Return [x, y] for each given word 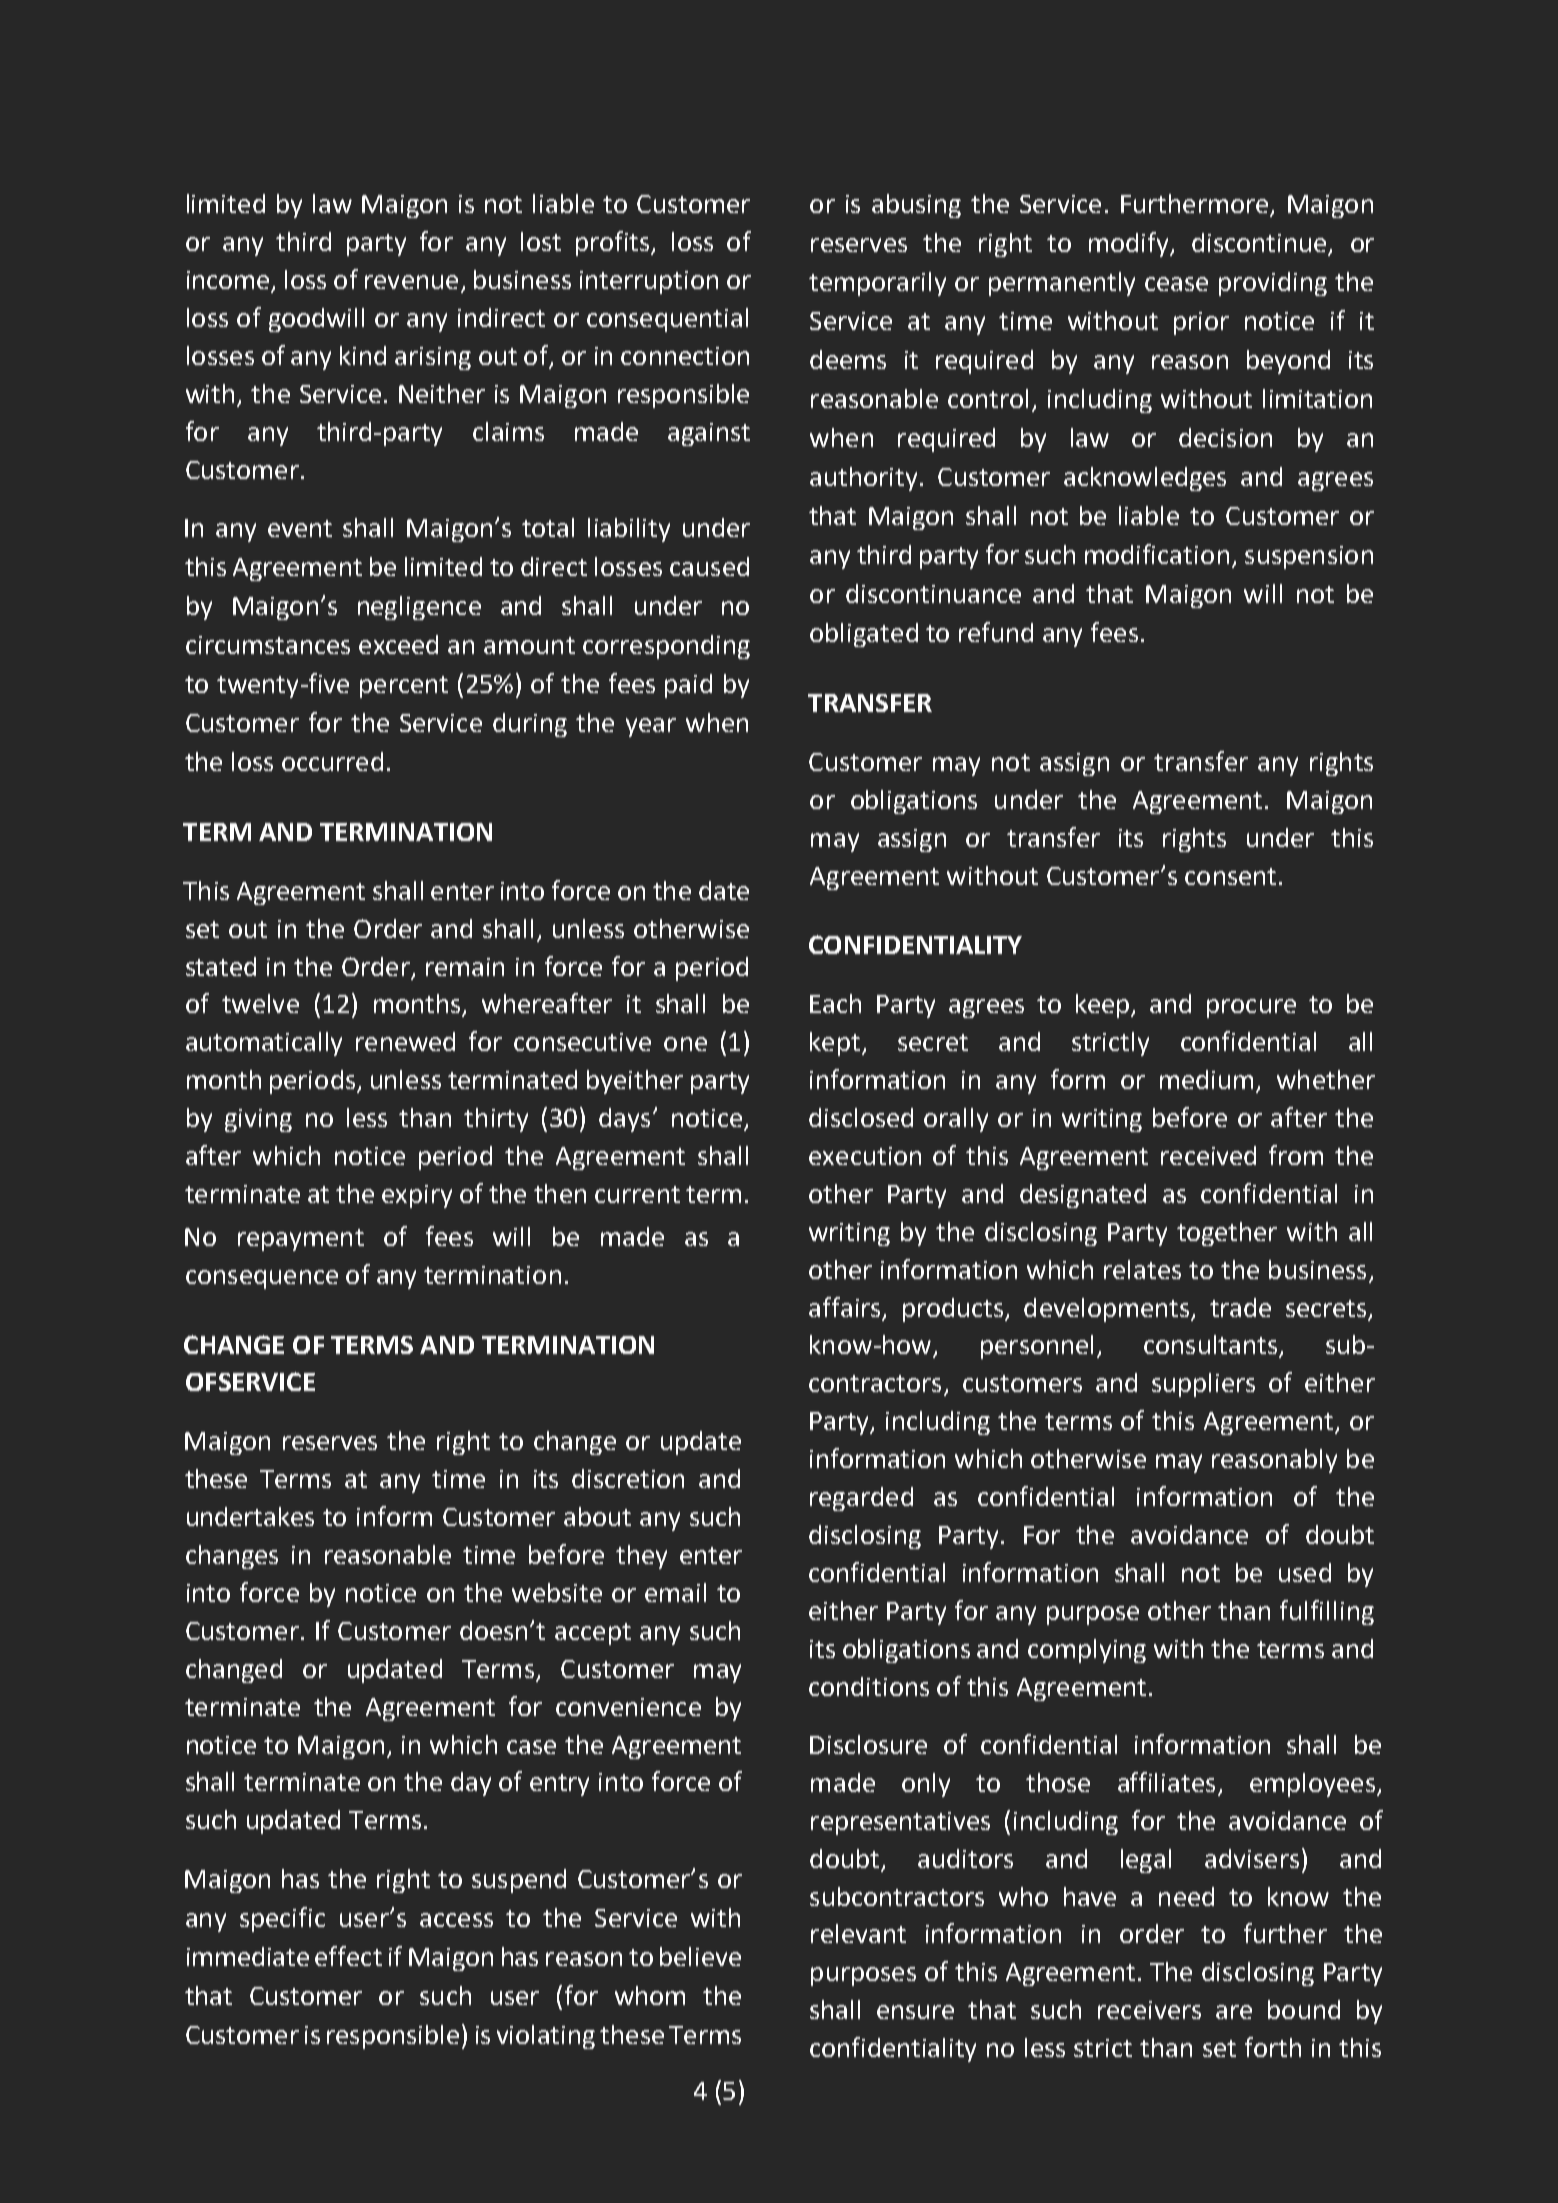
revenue [411, 282]
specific [282, 1919]
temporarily [877, 284]
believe [700, 1956]
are [1234, 2012]
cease [1176, 284]
